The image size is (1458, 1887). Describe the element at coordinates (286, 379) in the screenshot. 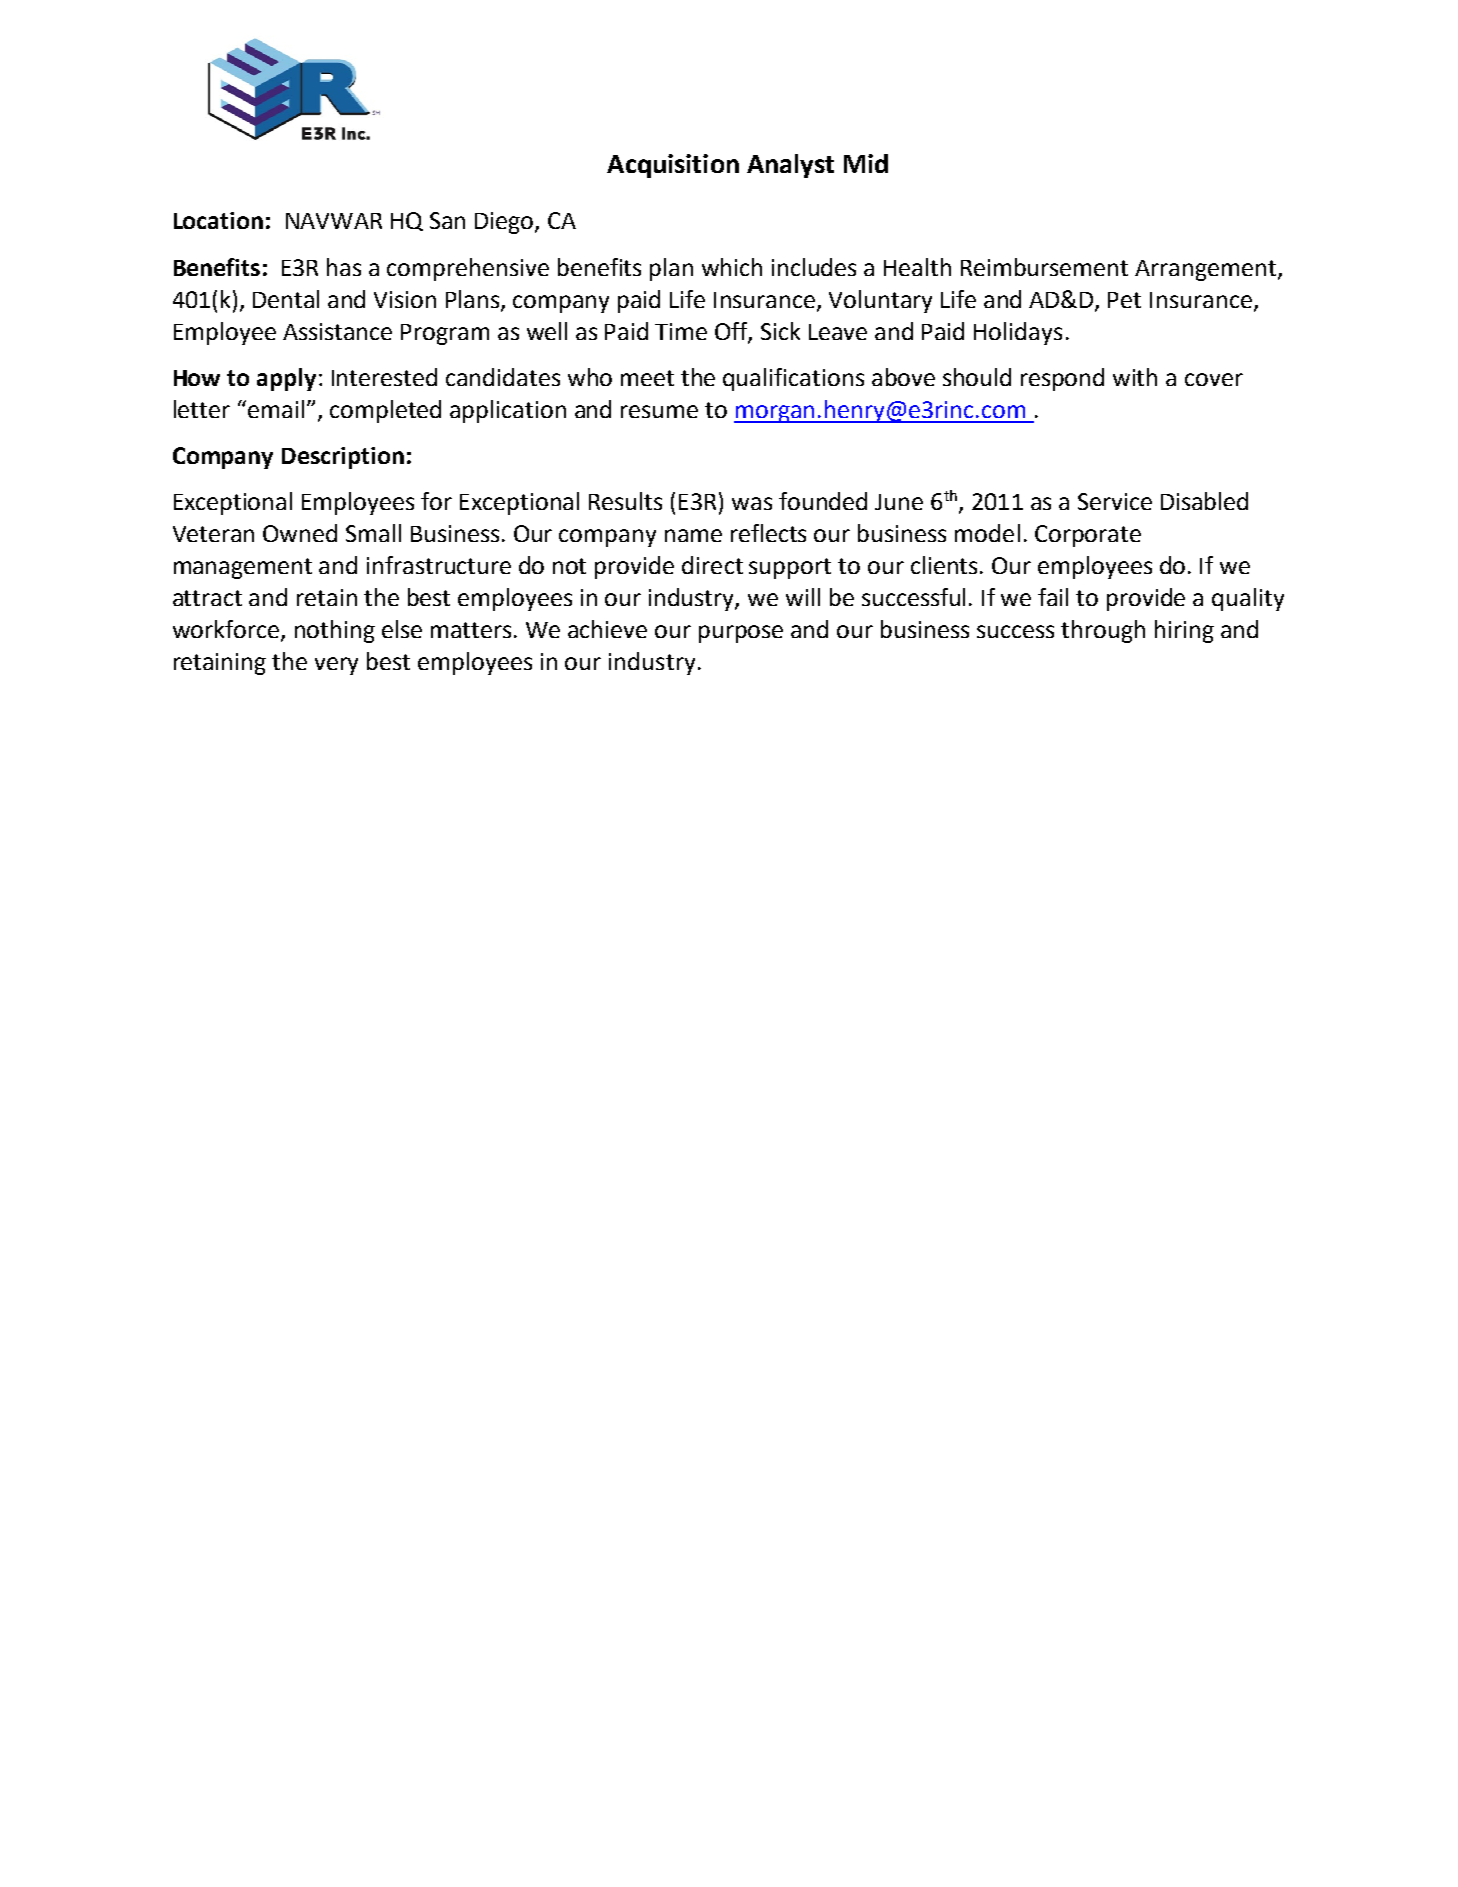

I see `apply` at that location.
